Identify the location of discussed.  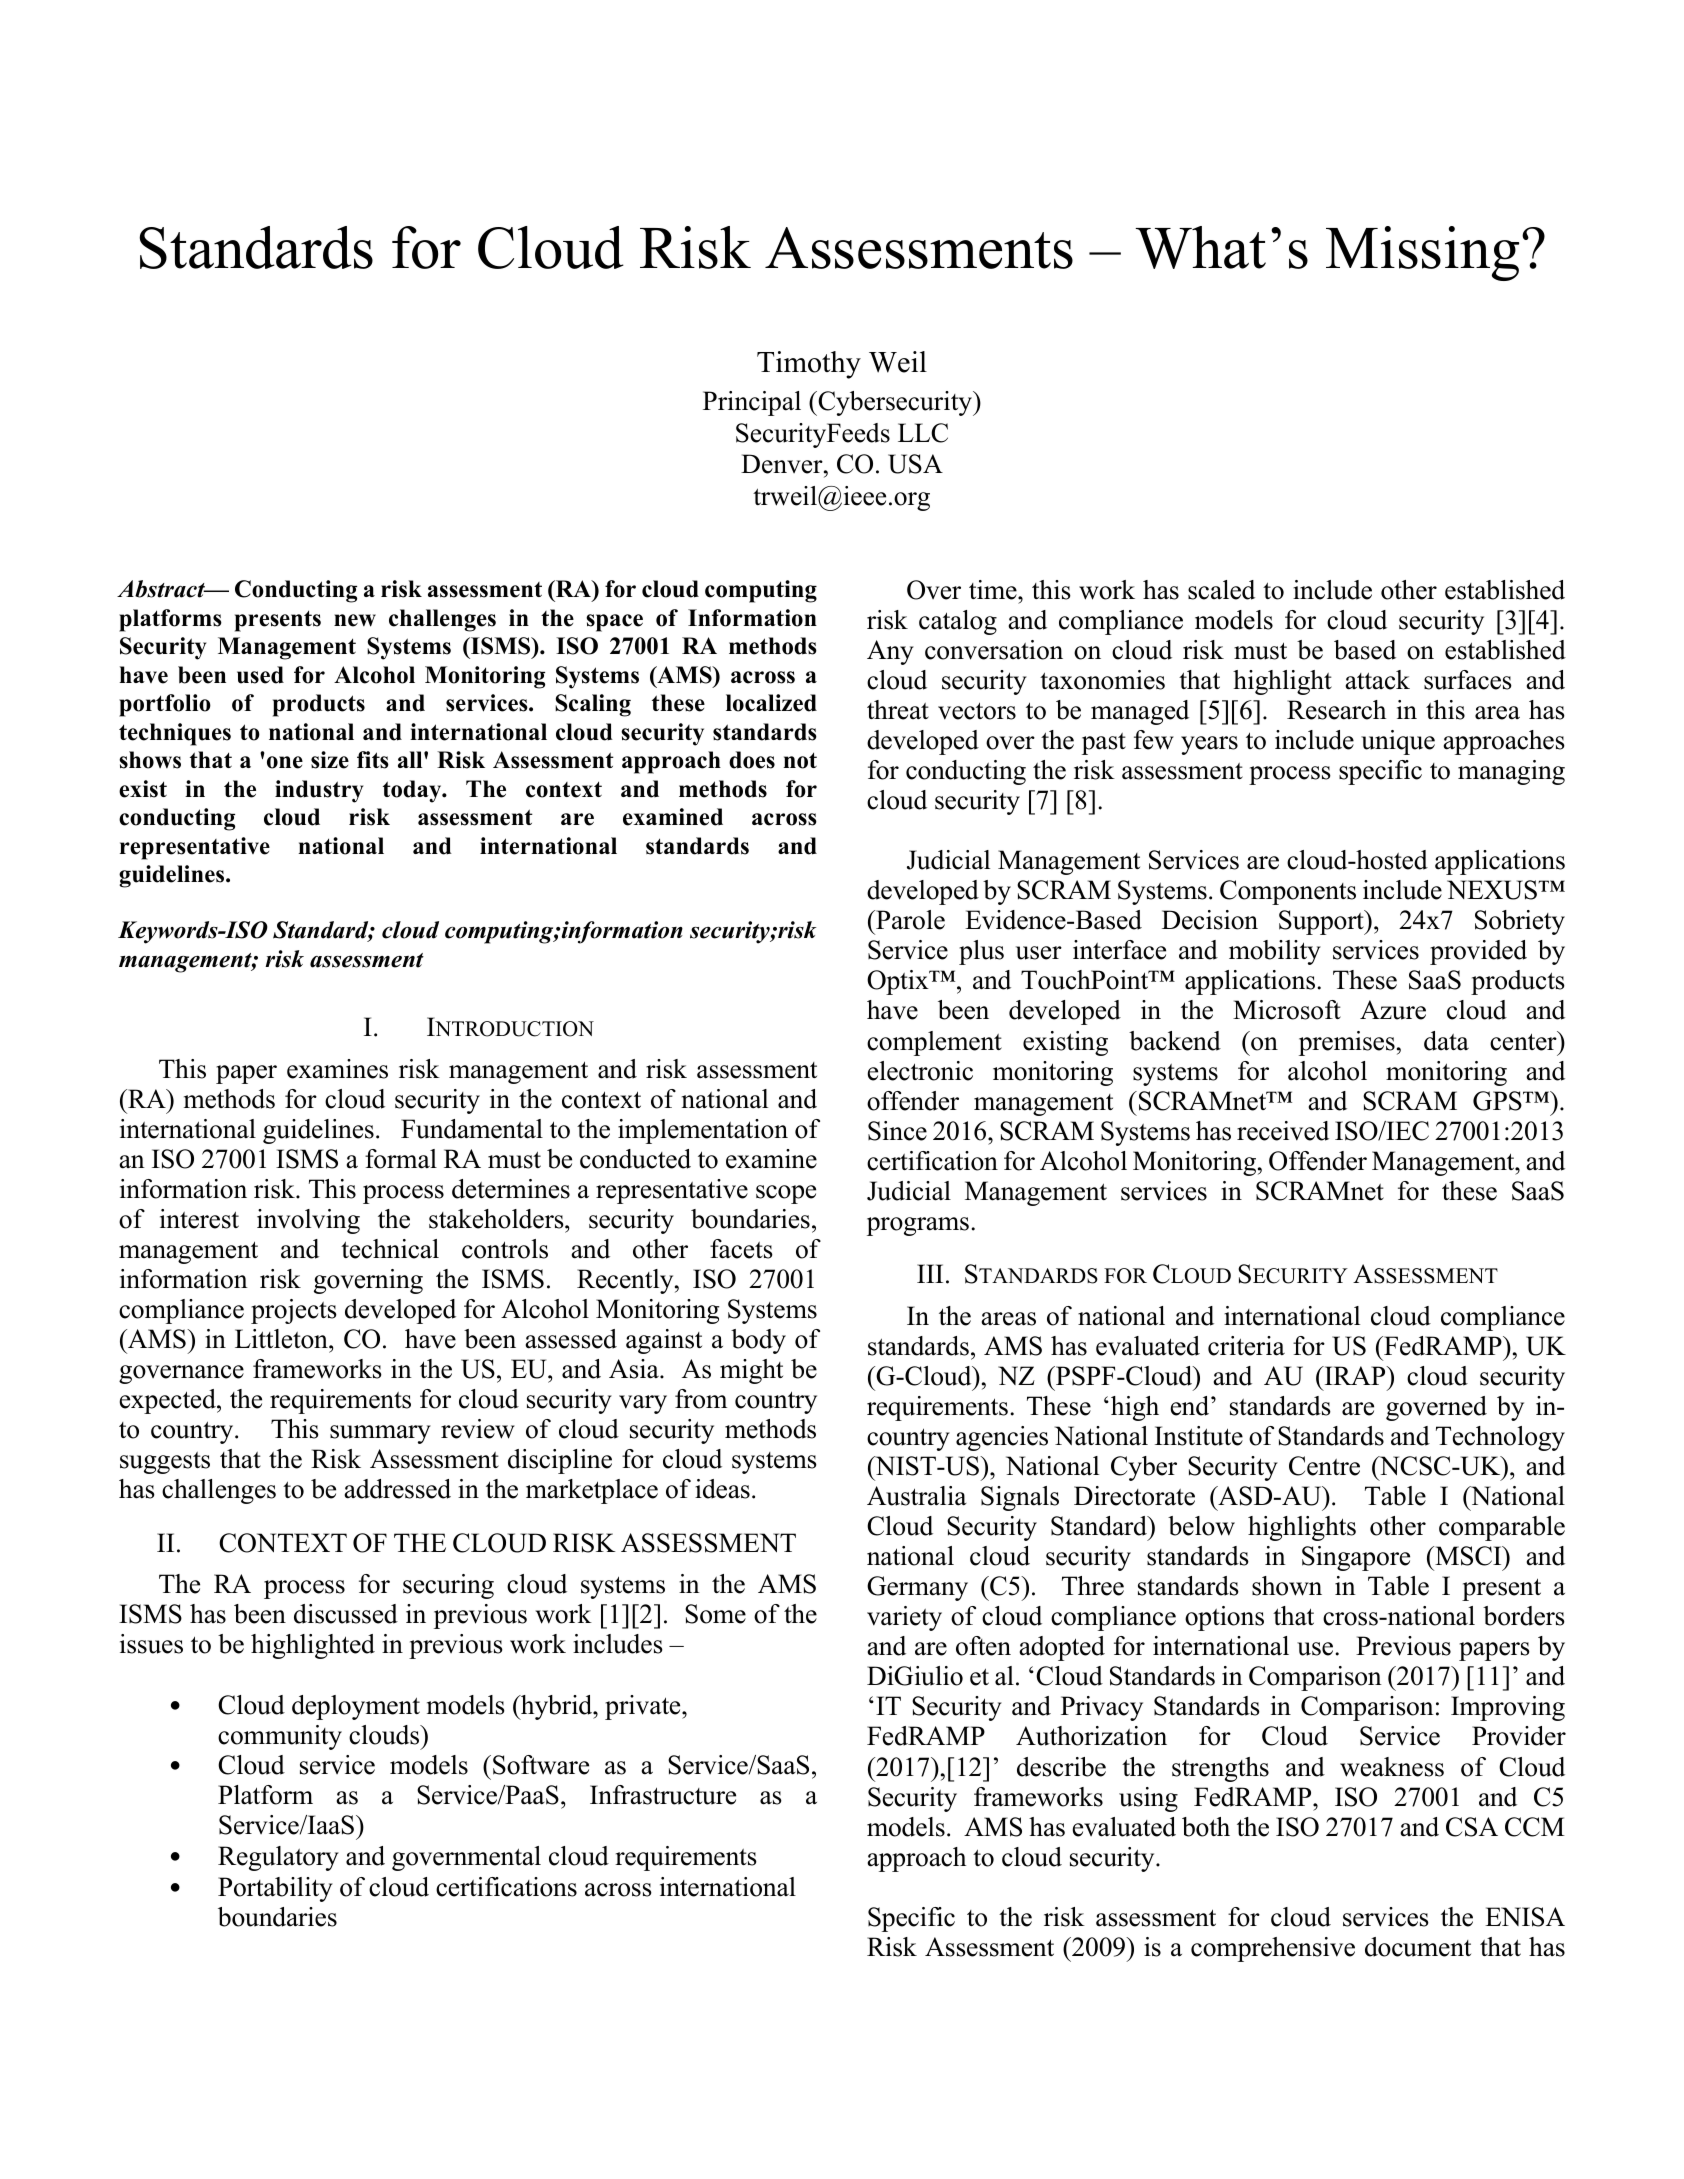
(346, 1614).
